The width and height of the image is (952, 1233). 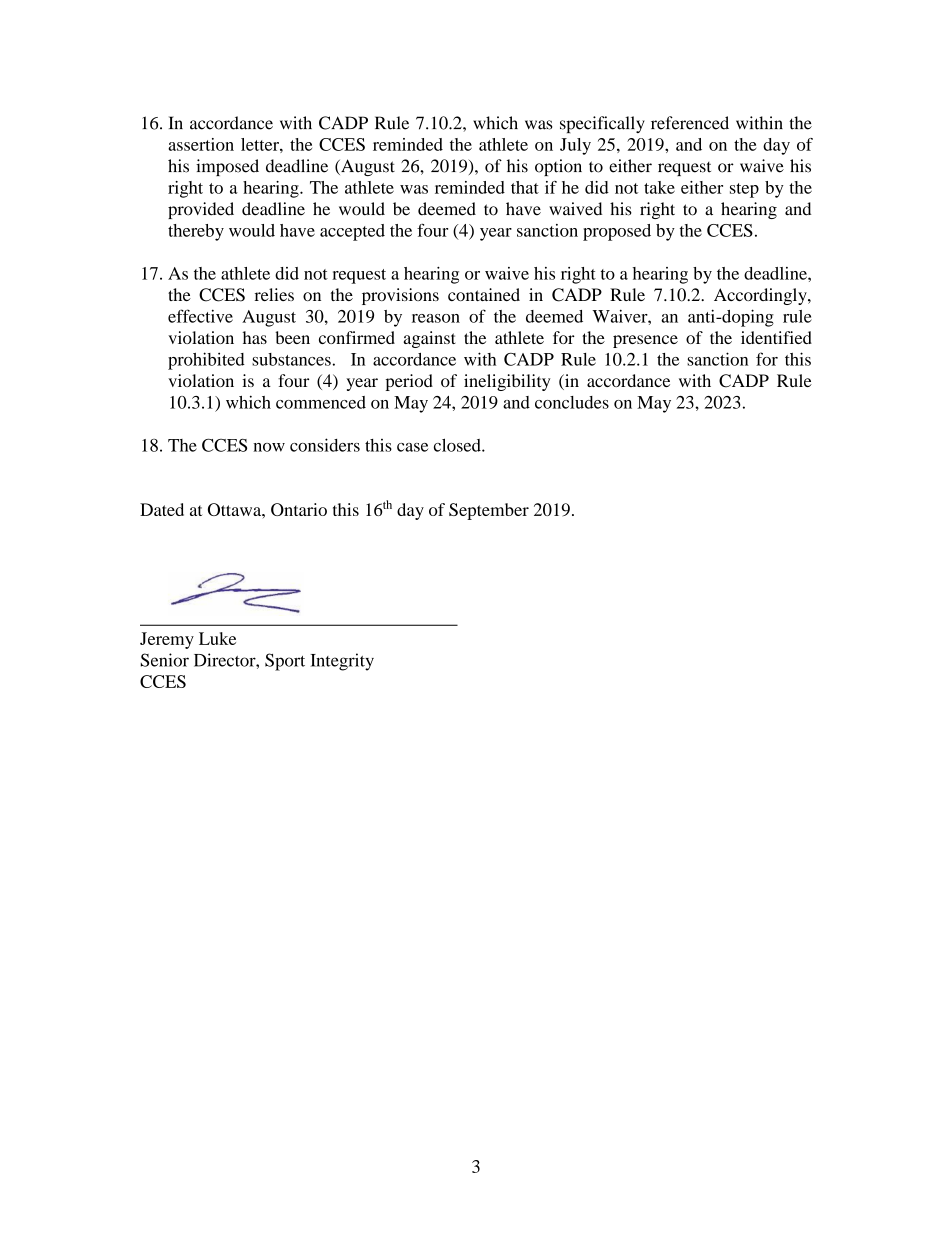 I want to click on Ontario, so click(x=299, y=509).
